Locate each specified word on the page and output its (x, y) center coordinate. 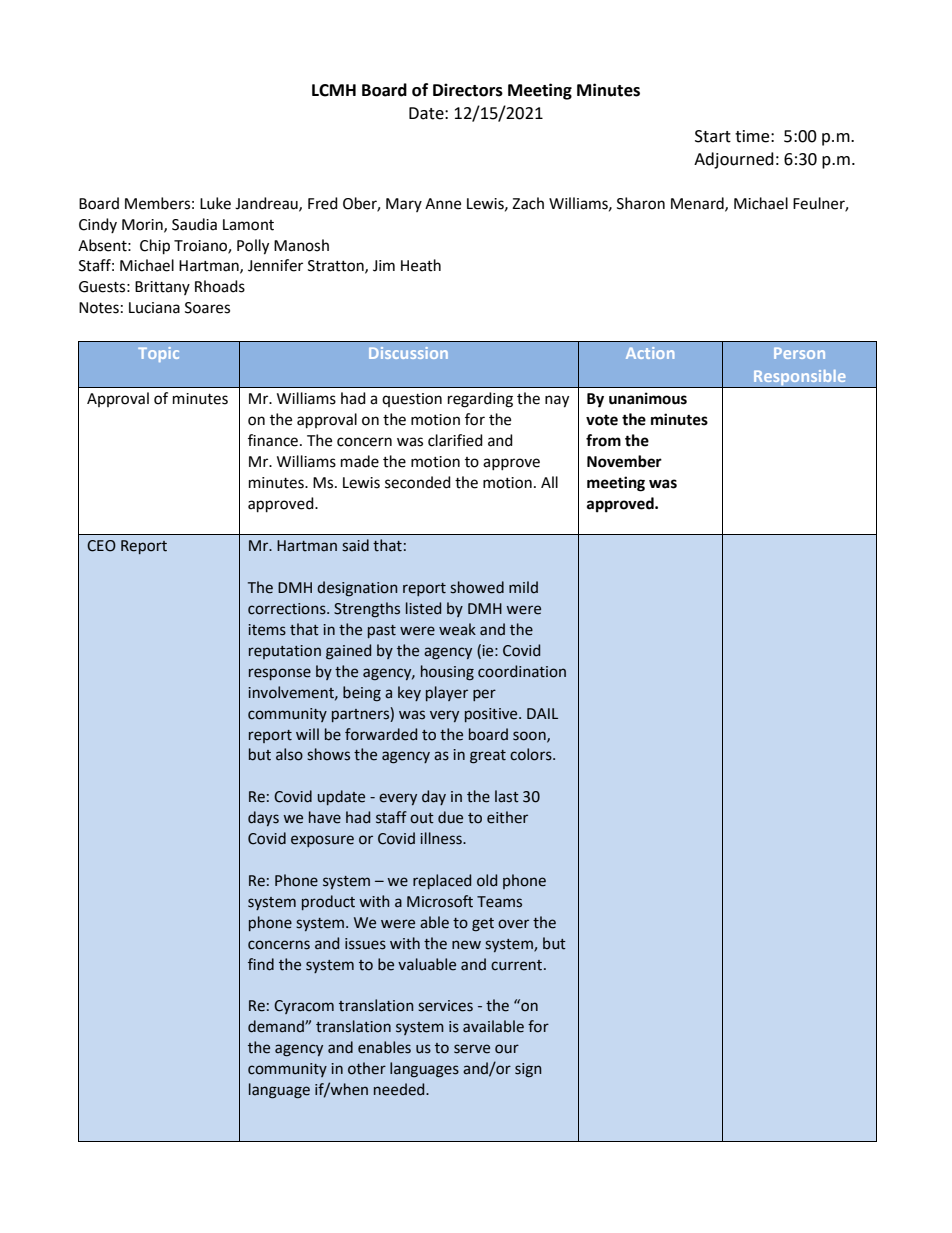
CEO (101, 546)
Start (713, 136)
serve (472, 1049)
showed (477, 587)
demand (277, 1026)
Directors (468, 90)
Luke (215, 203)
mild (523, 587)
